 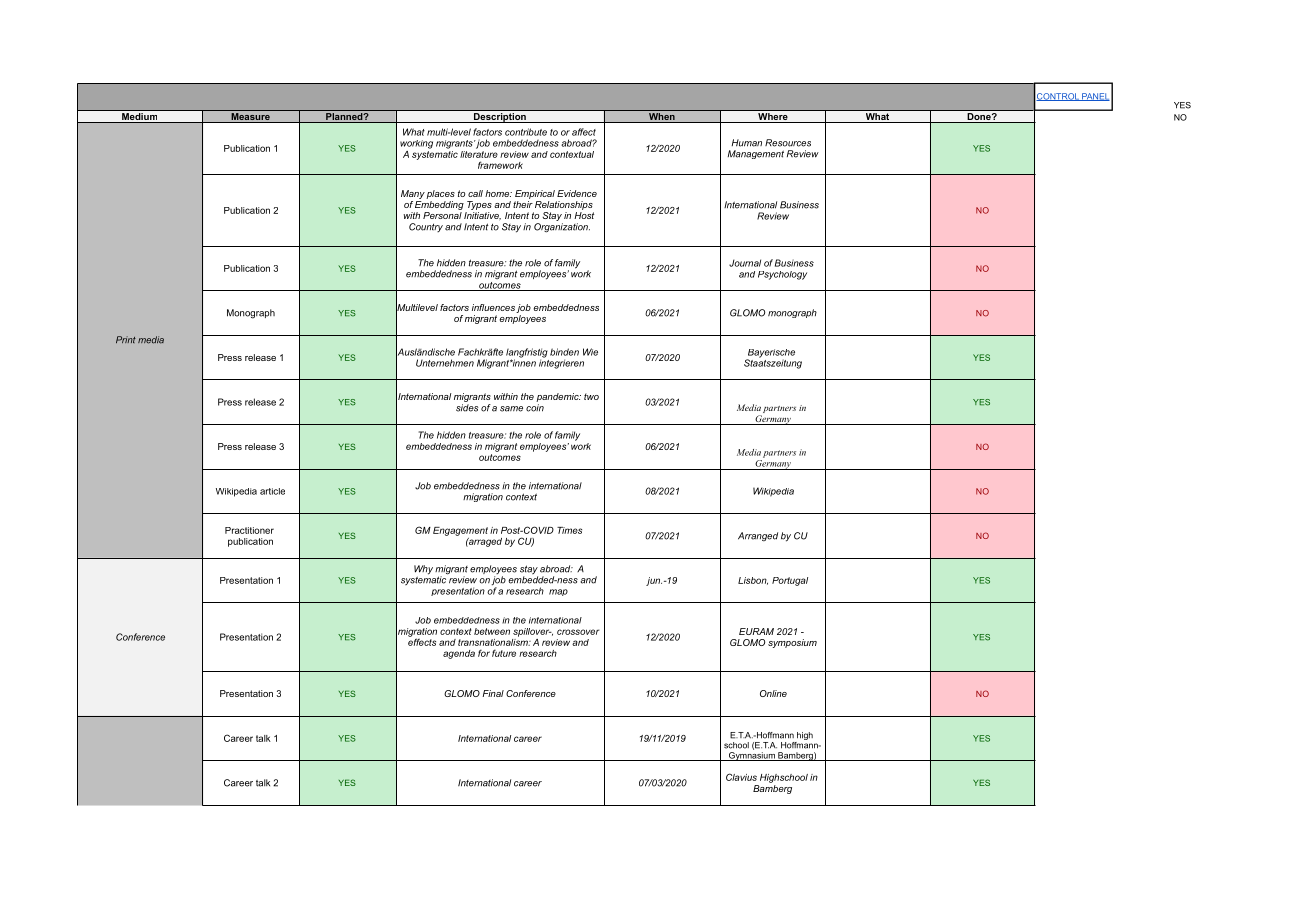 I want to click on literature, so click(x=479, y=153).
